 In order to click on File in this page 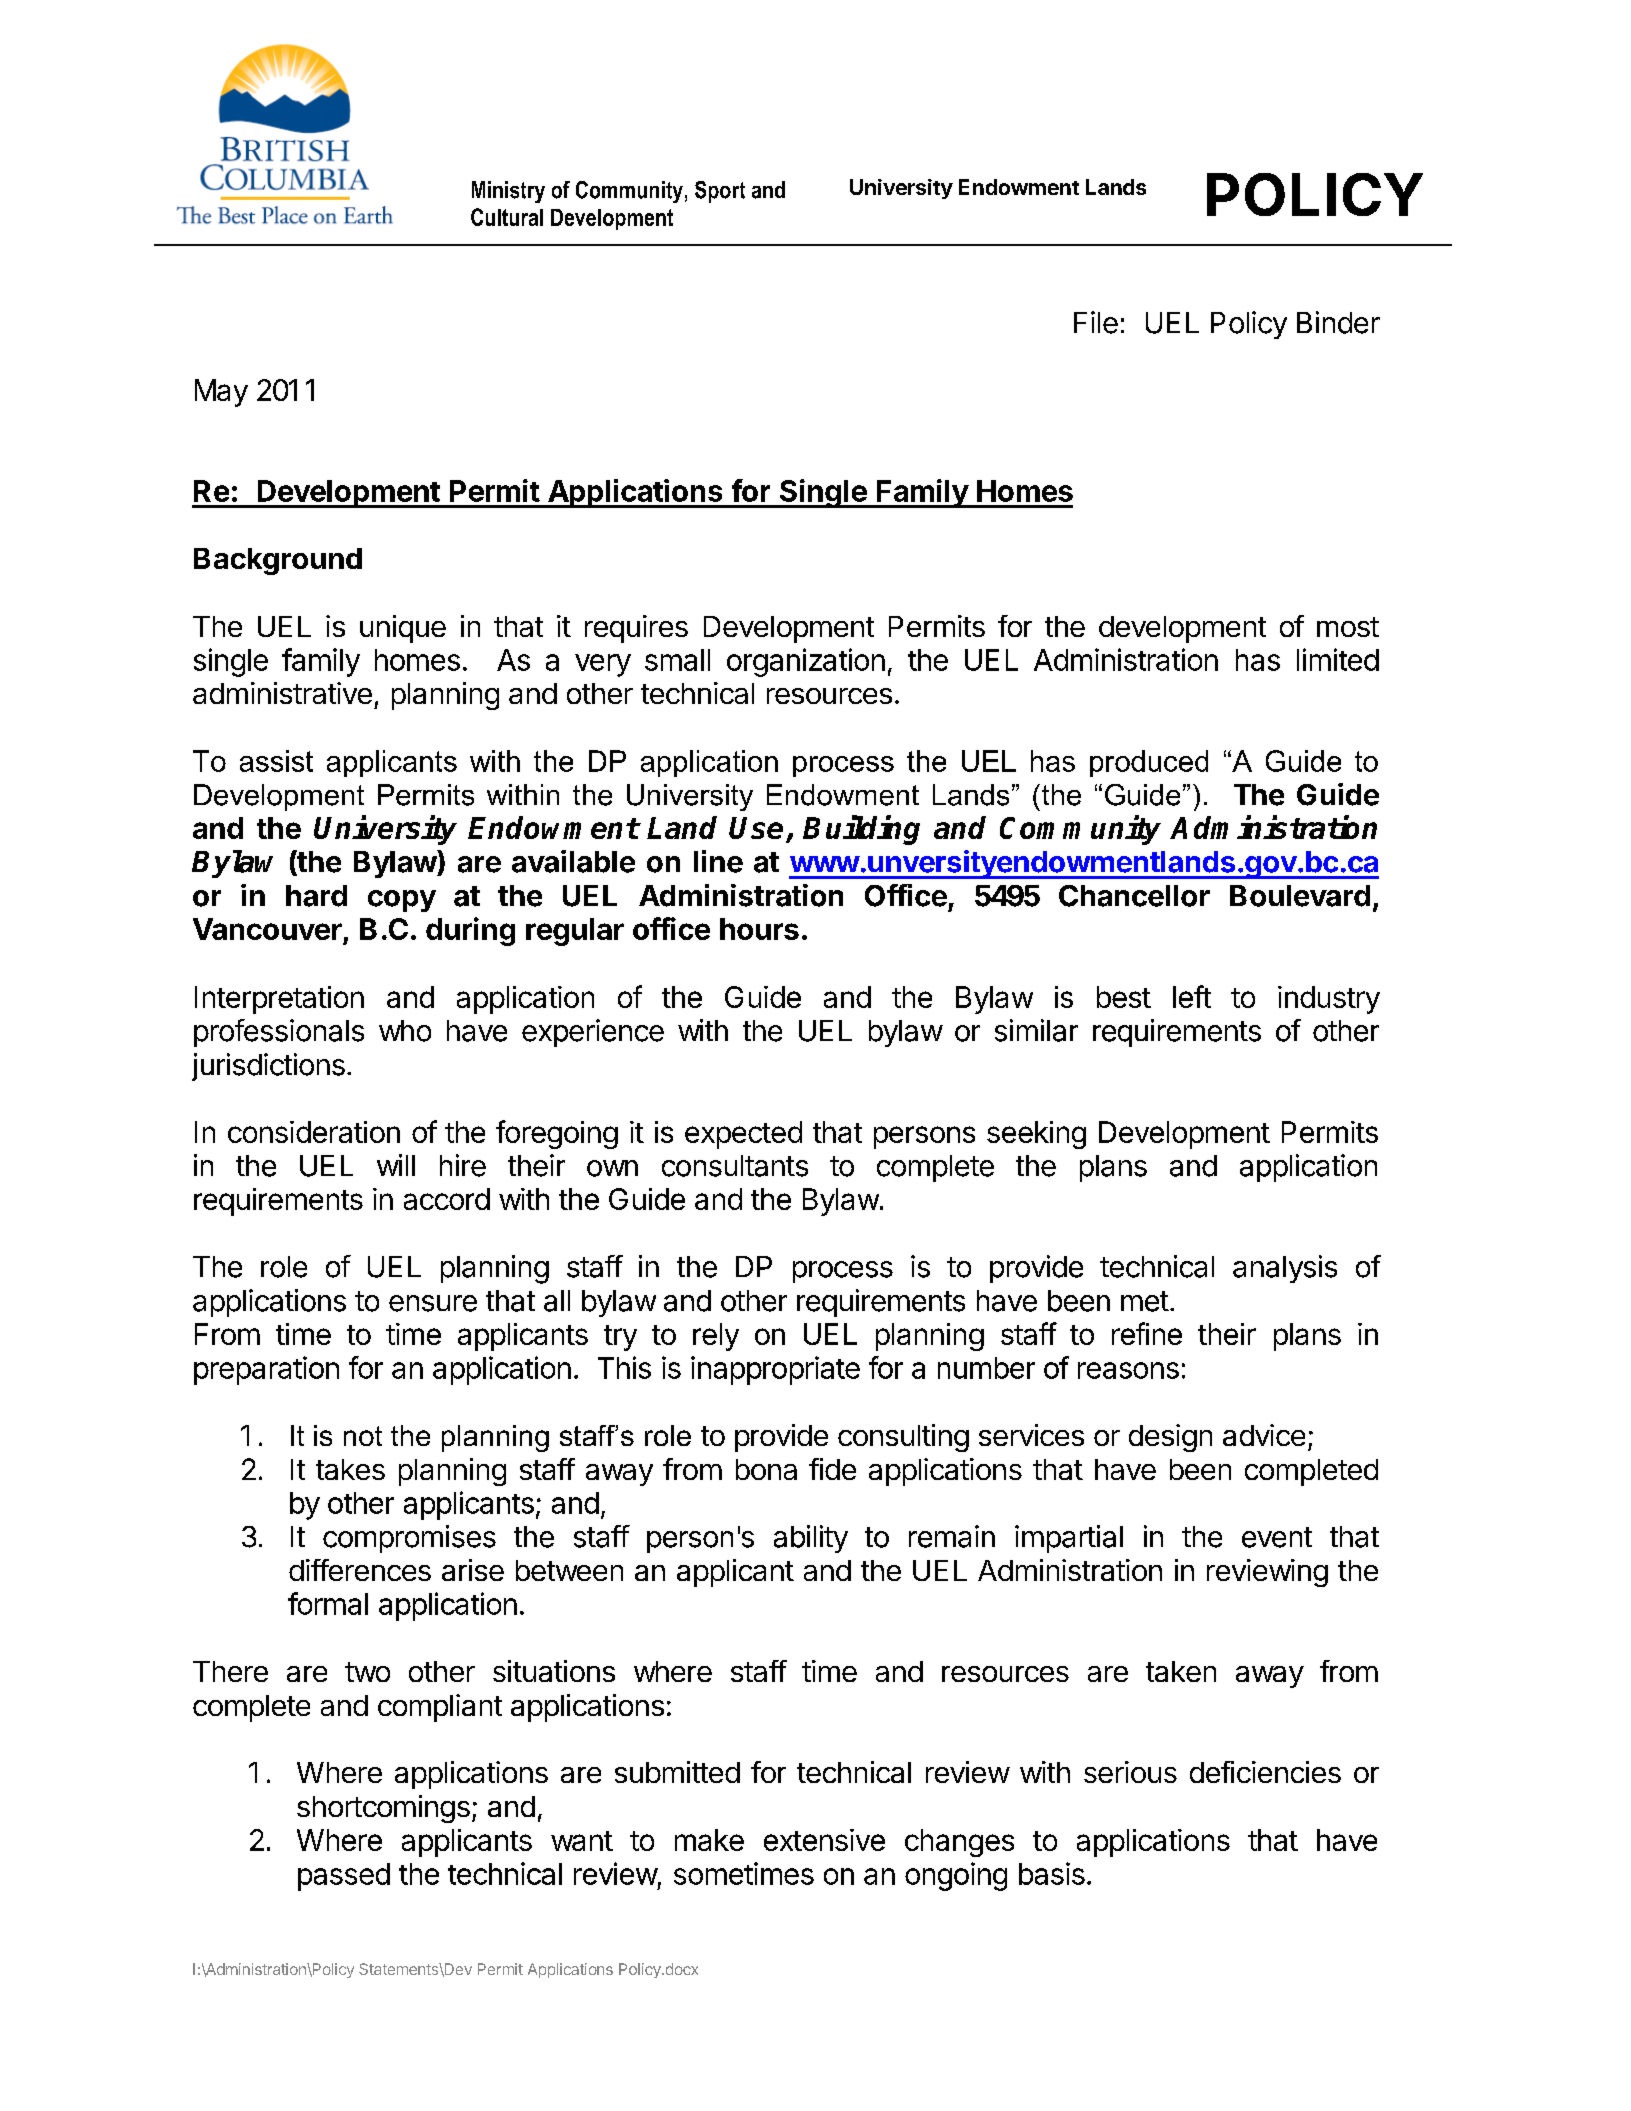, I will do `click(1096, 322)`.
